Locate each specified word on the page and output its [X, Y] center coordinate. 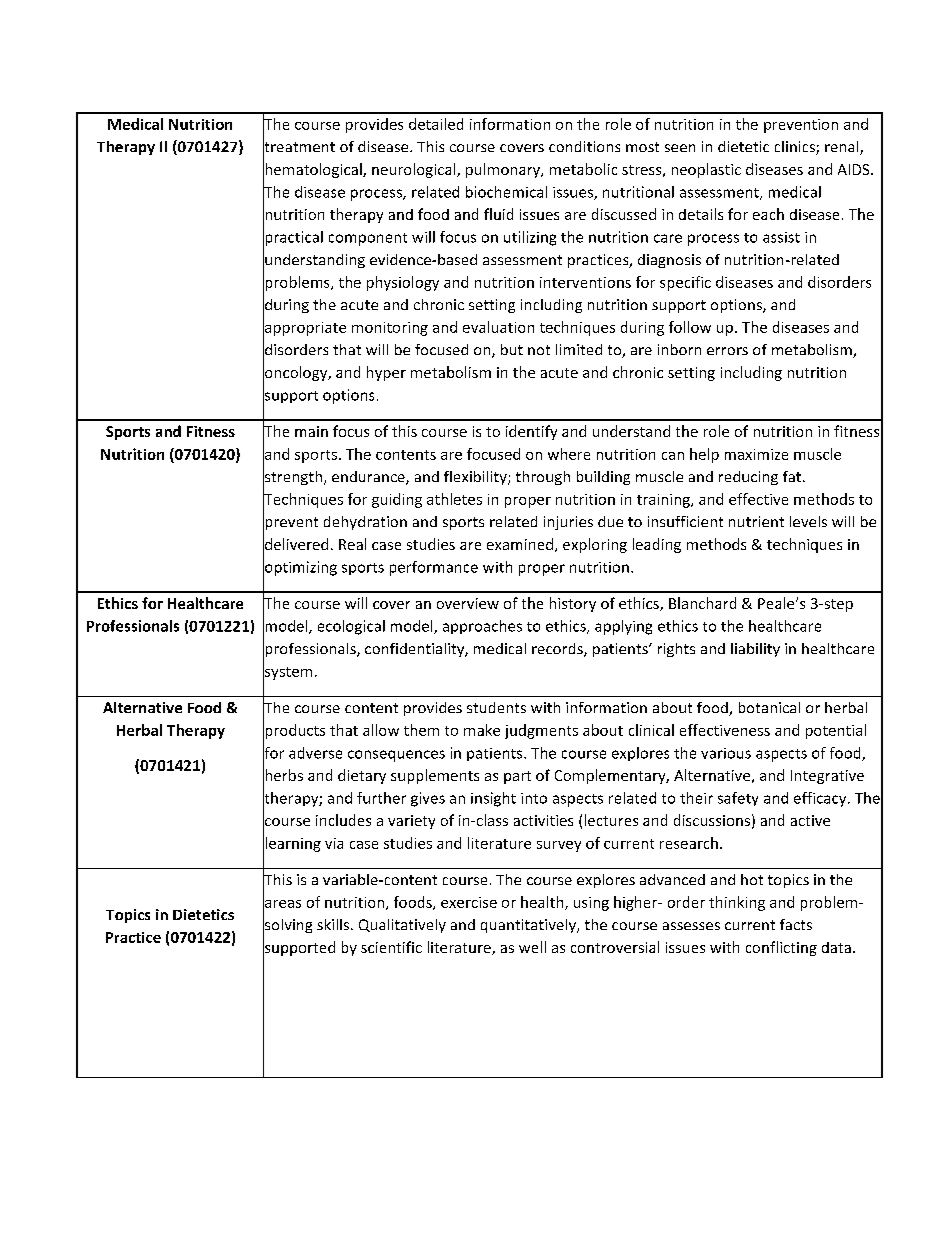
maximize [756, 454]
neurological [415, 170]
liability [755, 650]
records [558, 650]
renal [843, 148]
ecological [351, 627]
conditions [584, 146]
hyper [386, 373]
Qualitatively [402, 926]
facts [796, 924]
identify [531, 432]
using [591, 904]
